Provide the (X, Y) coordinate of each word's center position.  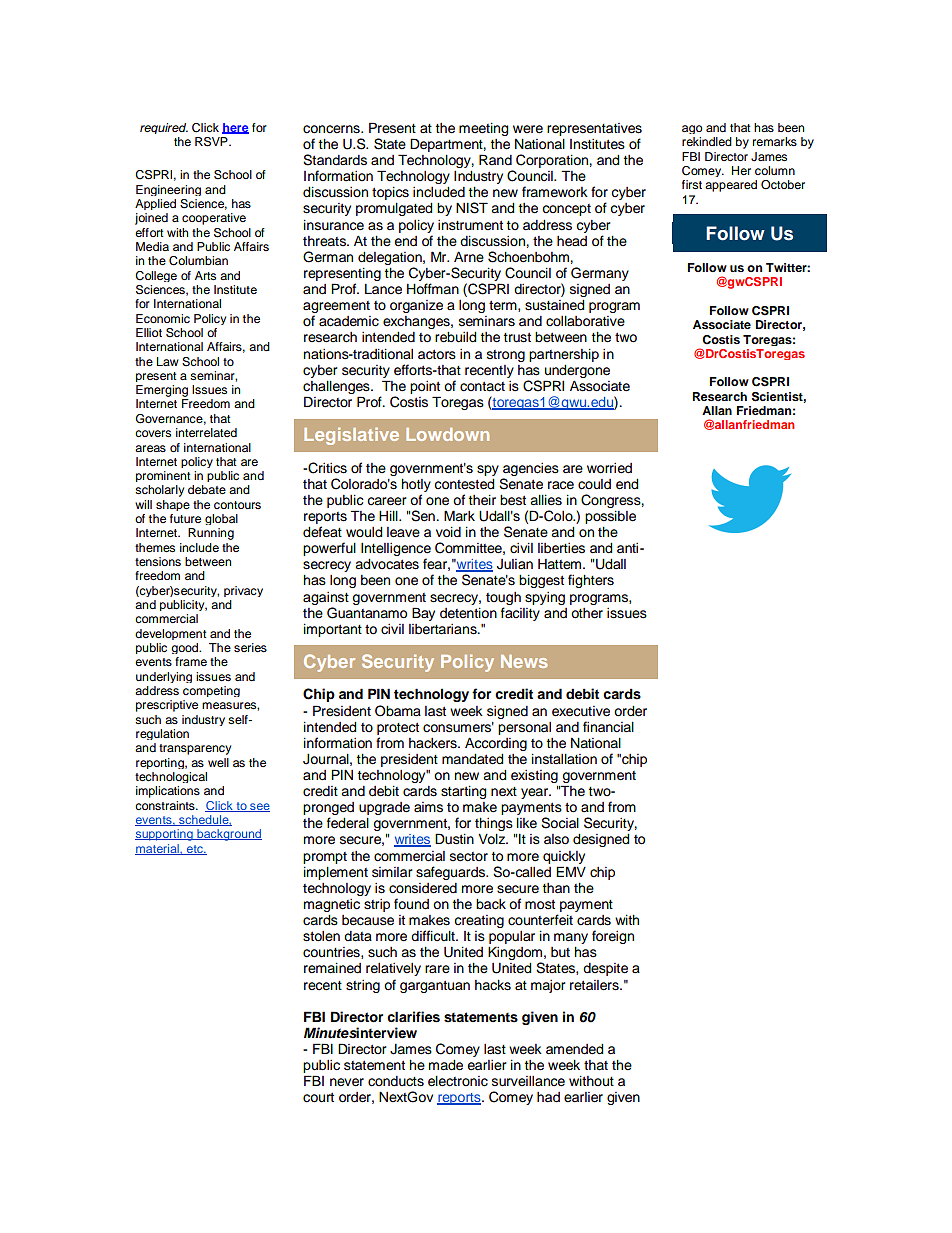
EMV (571, 871)
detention (468, 613)
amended (575, 1049)
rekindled (707, 141)
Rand (495, 159)
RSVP (212, 142)
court (318, 1097)
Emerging (162, 391)
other (587, 613)
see (259, 807)
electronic (458, 1081)
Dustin (454, 839)
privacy (243, 591)
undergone (577, 371)
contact (482, 386)
